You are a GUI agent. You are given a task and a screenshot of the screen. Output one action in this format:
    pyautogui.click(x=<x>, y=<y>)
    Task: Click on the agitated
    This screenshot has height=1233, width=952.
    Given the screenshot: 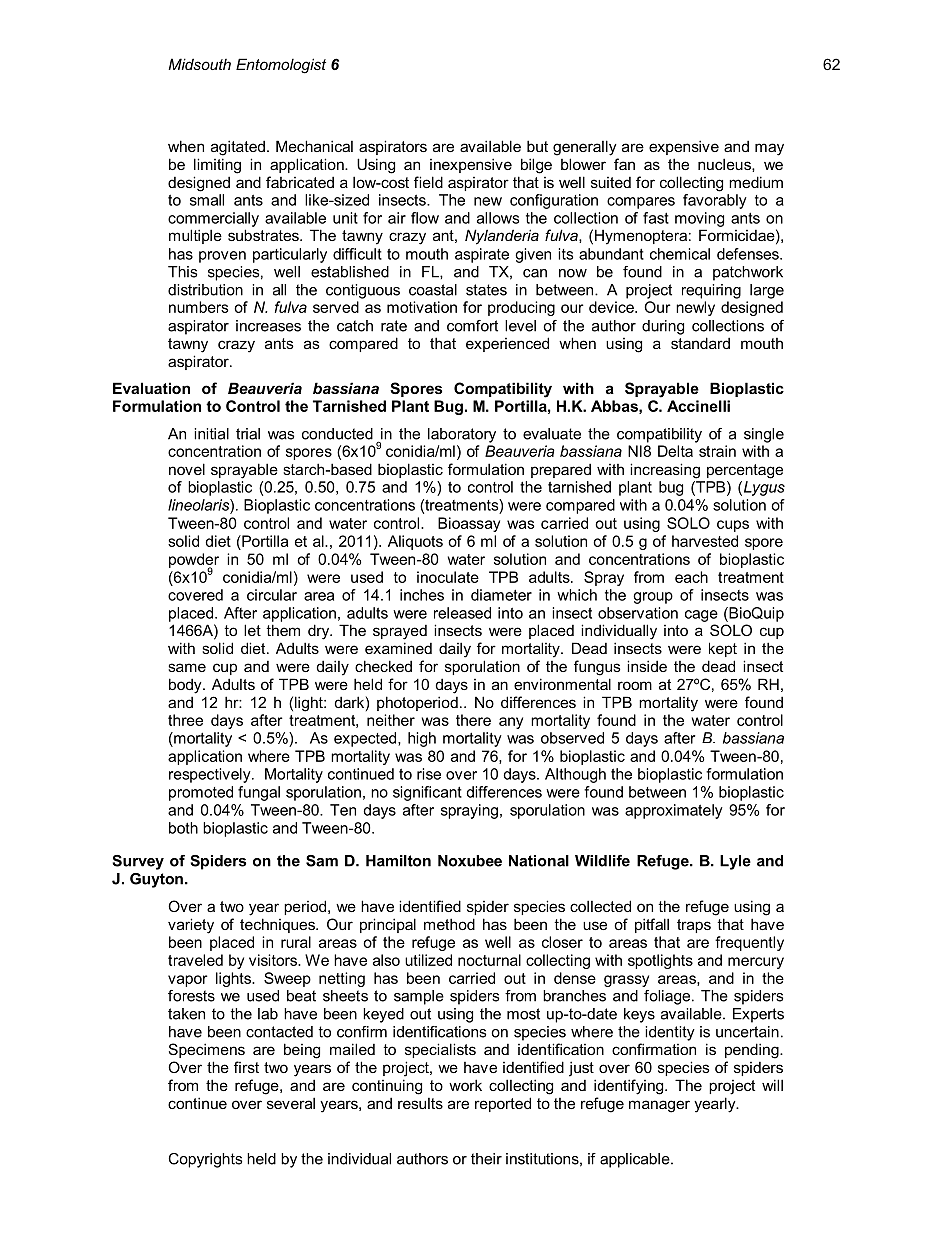 What is the action you would take?
    pyautogui.click(x=238, y=148)
